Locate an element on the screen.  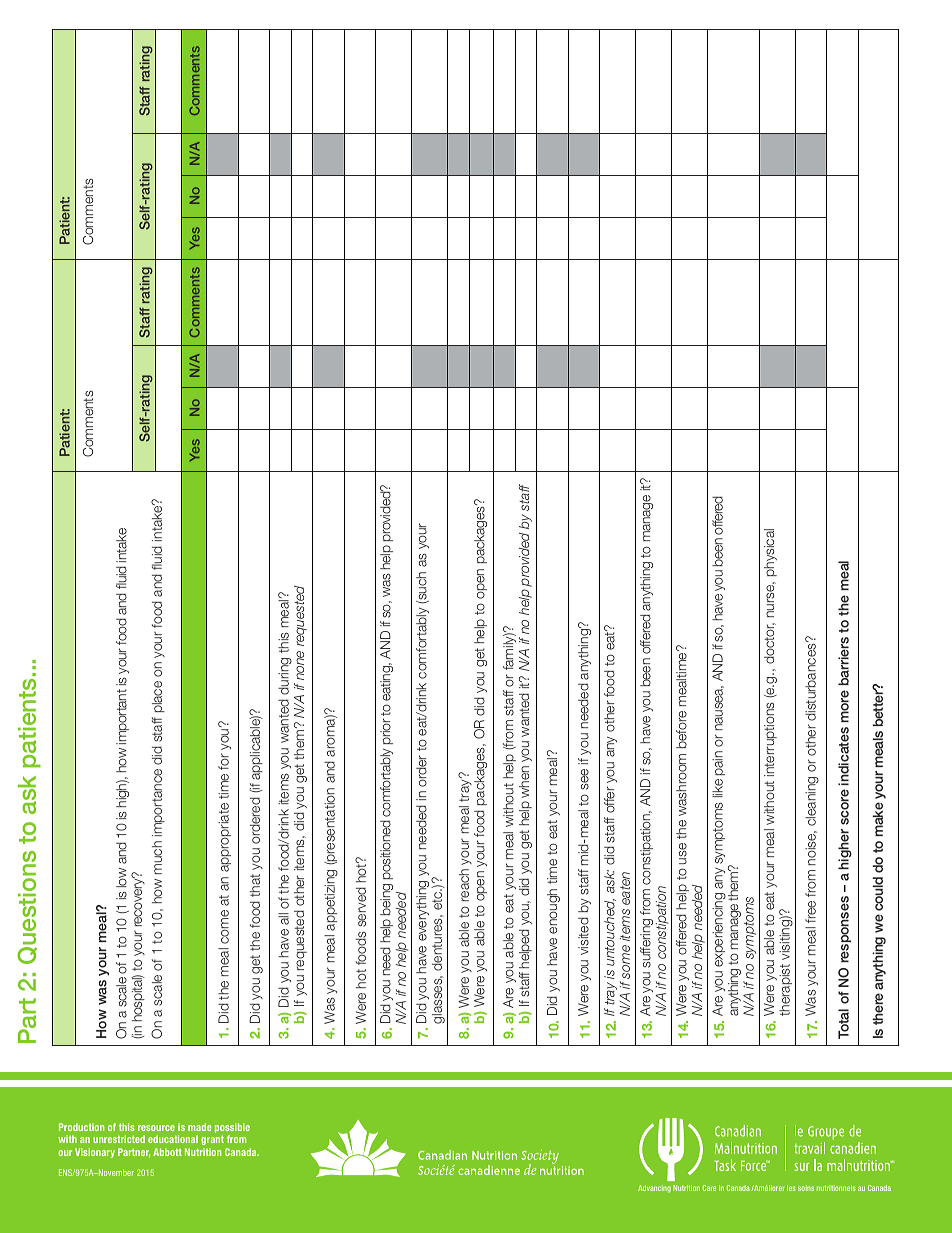
Care is located at coordinates (709, 1188).
